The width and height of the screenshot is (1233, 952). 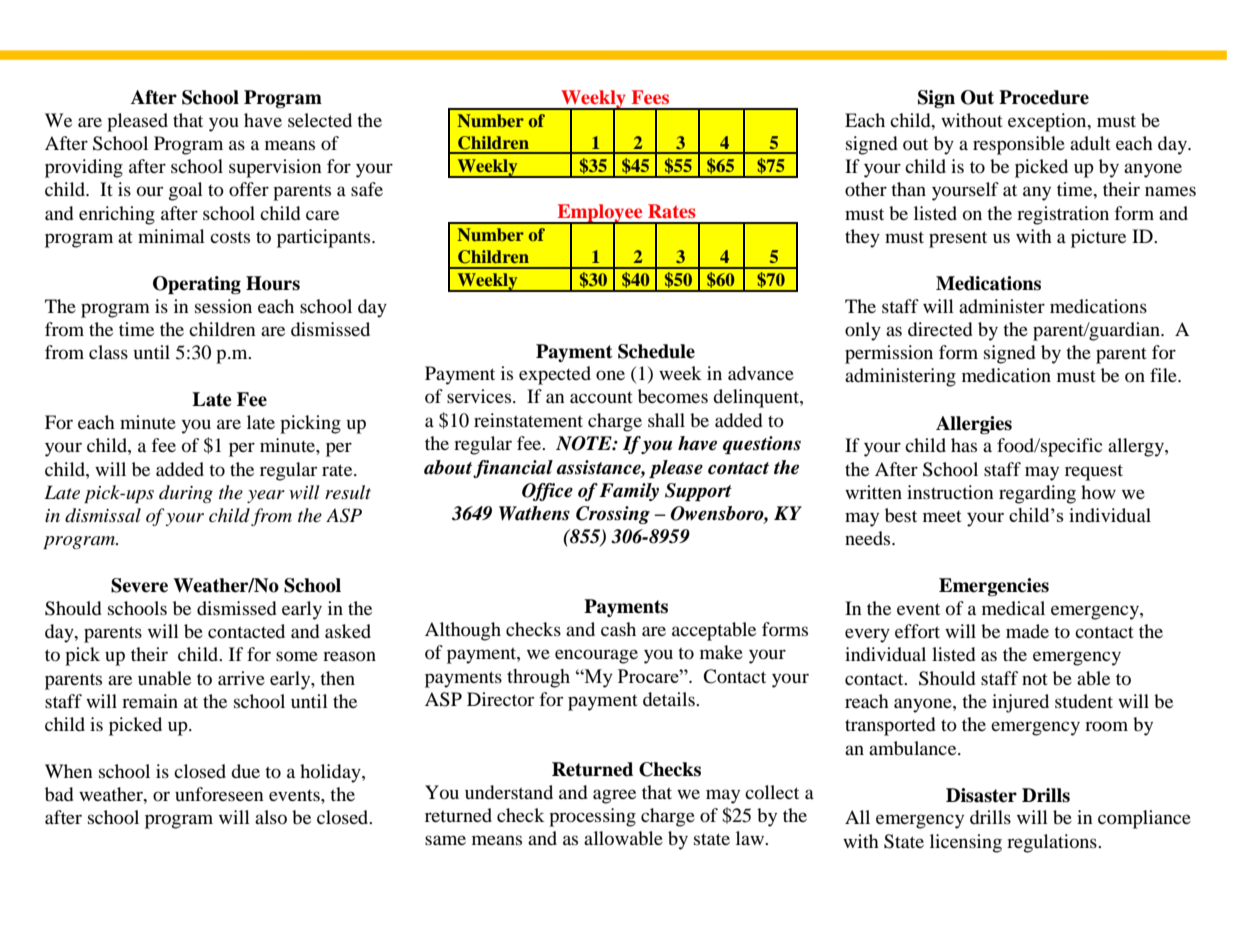 I want to click on during, so click(x=186, y=494).
